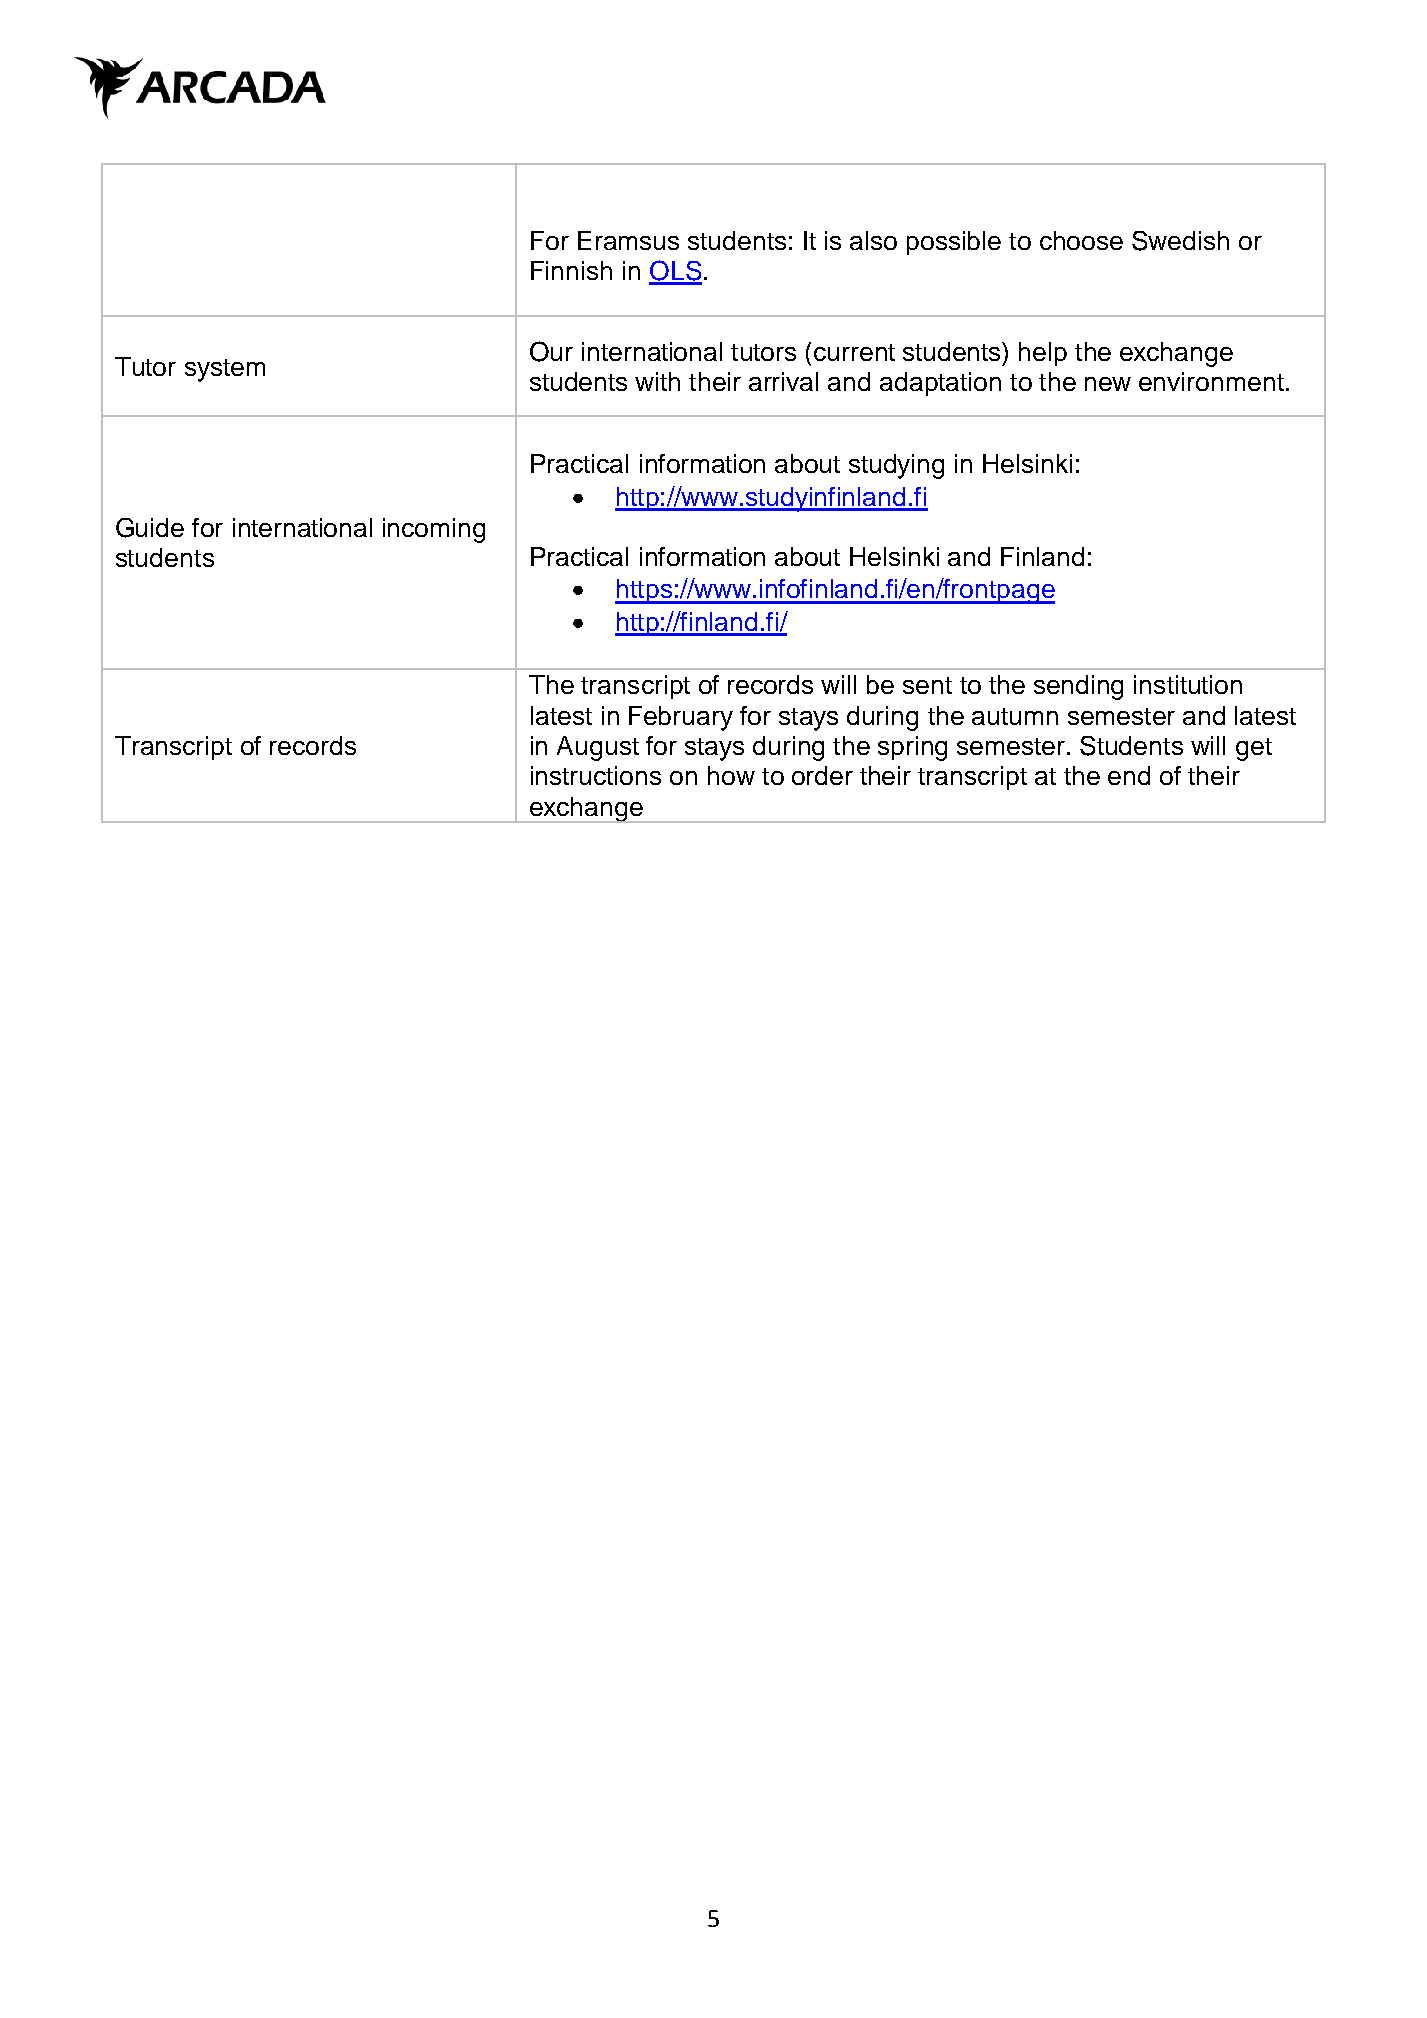 Image resolution: width=1427 pixels, height=2018 pixels. I want to click on choose, so click(1081, 240).
